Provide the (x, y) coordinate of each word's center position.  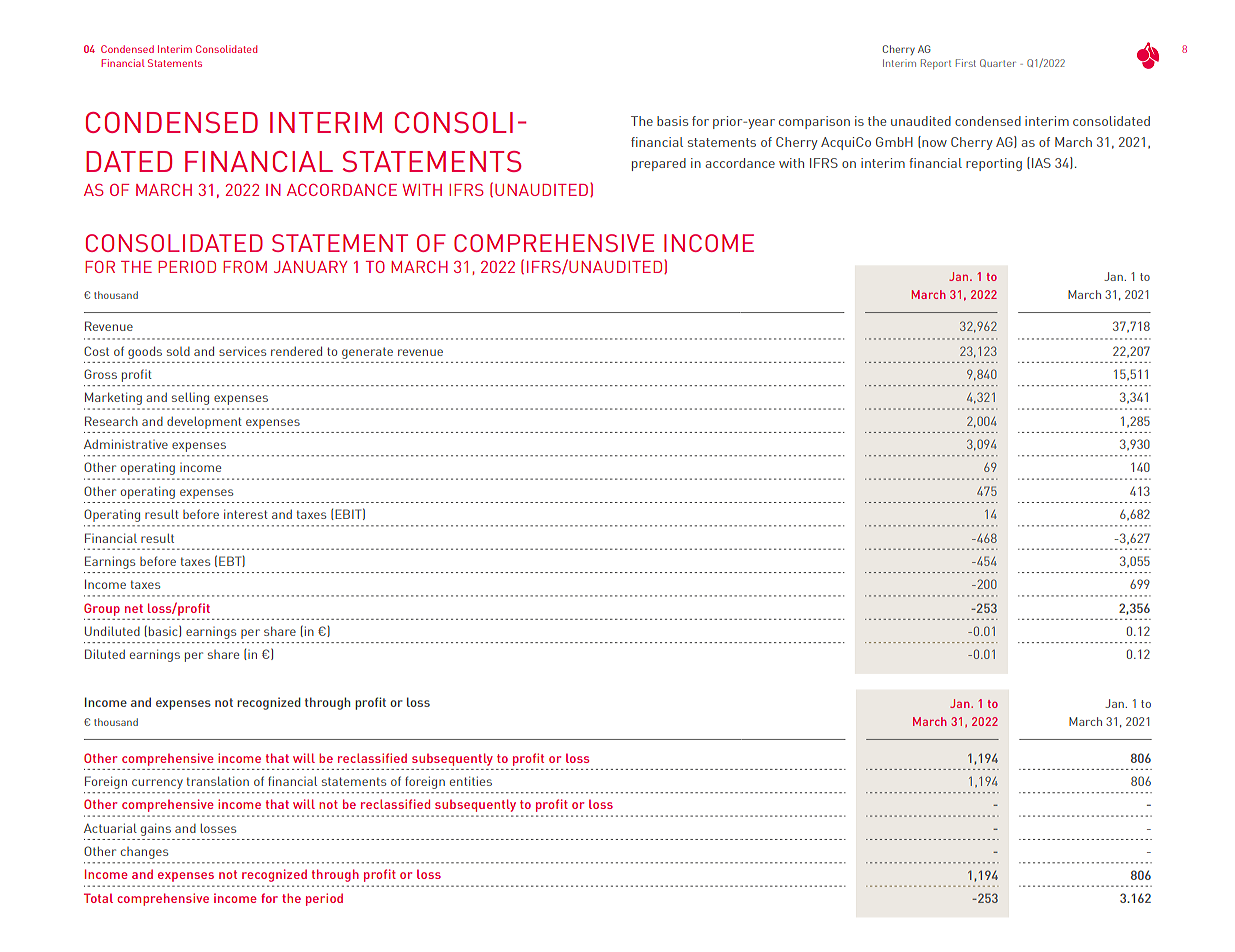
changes (144, 853)
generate (367, 353)
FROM (245, 267)
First (966, 63)
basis (672, 121)
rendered (296, 351)
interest (246, 514)
